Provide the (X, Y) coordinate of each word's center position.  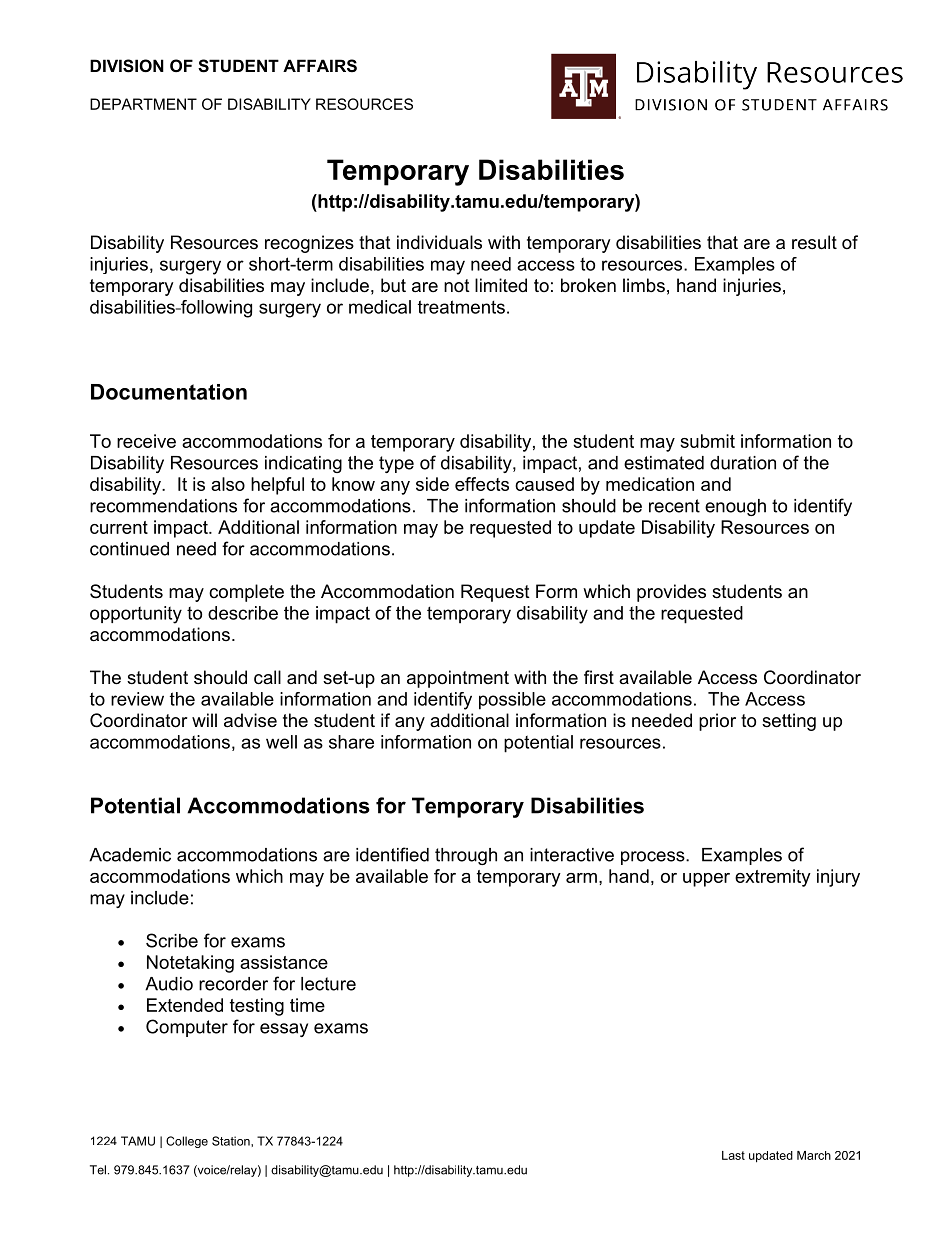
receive (146, 441)
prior (717, 722)
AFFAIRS (320, 66)
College (187, 1142)
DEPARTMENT (143, 104)
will (204, 720)
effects (482, 484)
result (814, 242)
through (466, 856)
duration (743, 463)
